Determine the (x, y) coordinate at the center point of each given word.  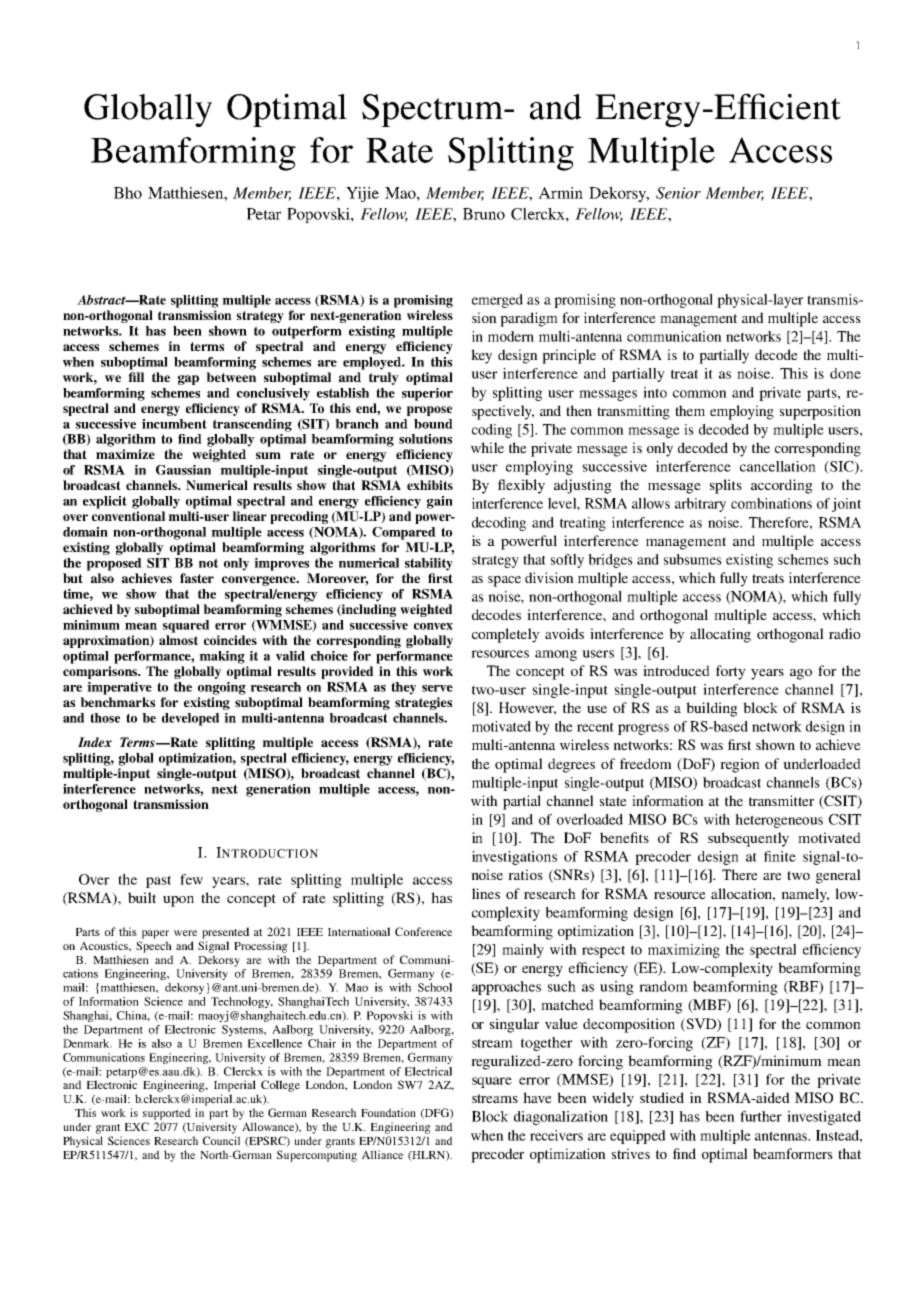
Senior (678, 193)
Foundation (388, 1112)
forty (731, 672)
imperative (119, 688)
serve (437, 688)
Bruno (484, 214)
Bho (128, 193)
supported (167, 1114)
